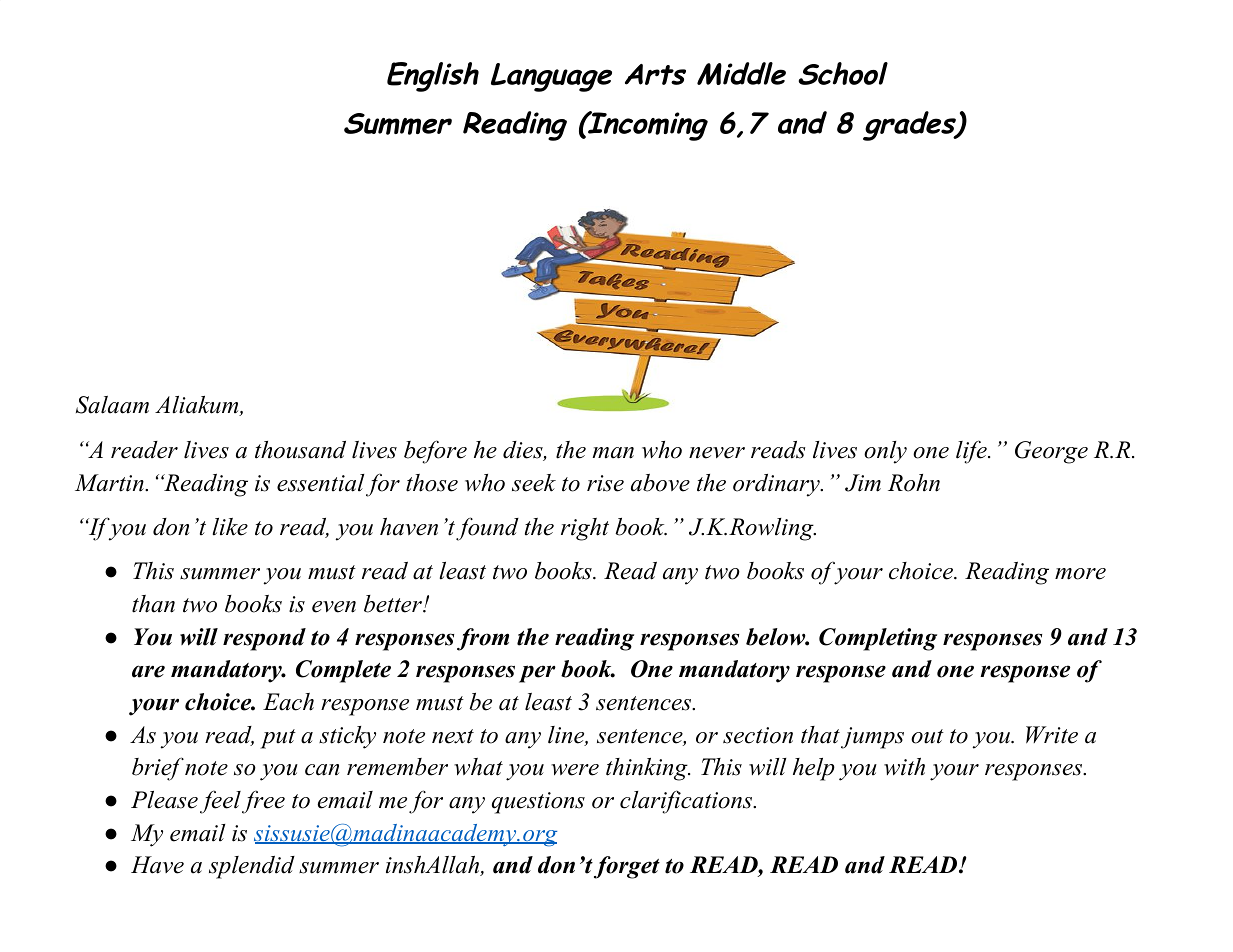  I want to click on right, so click(585, 529).
